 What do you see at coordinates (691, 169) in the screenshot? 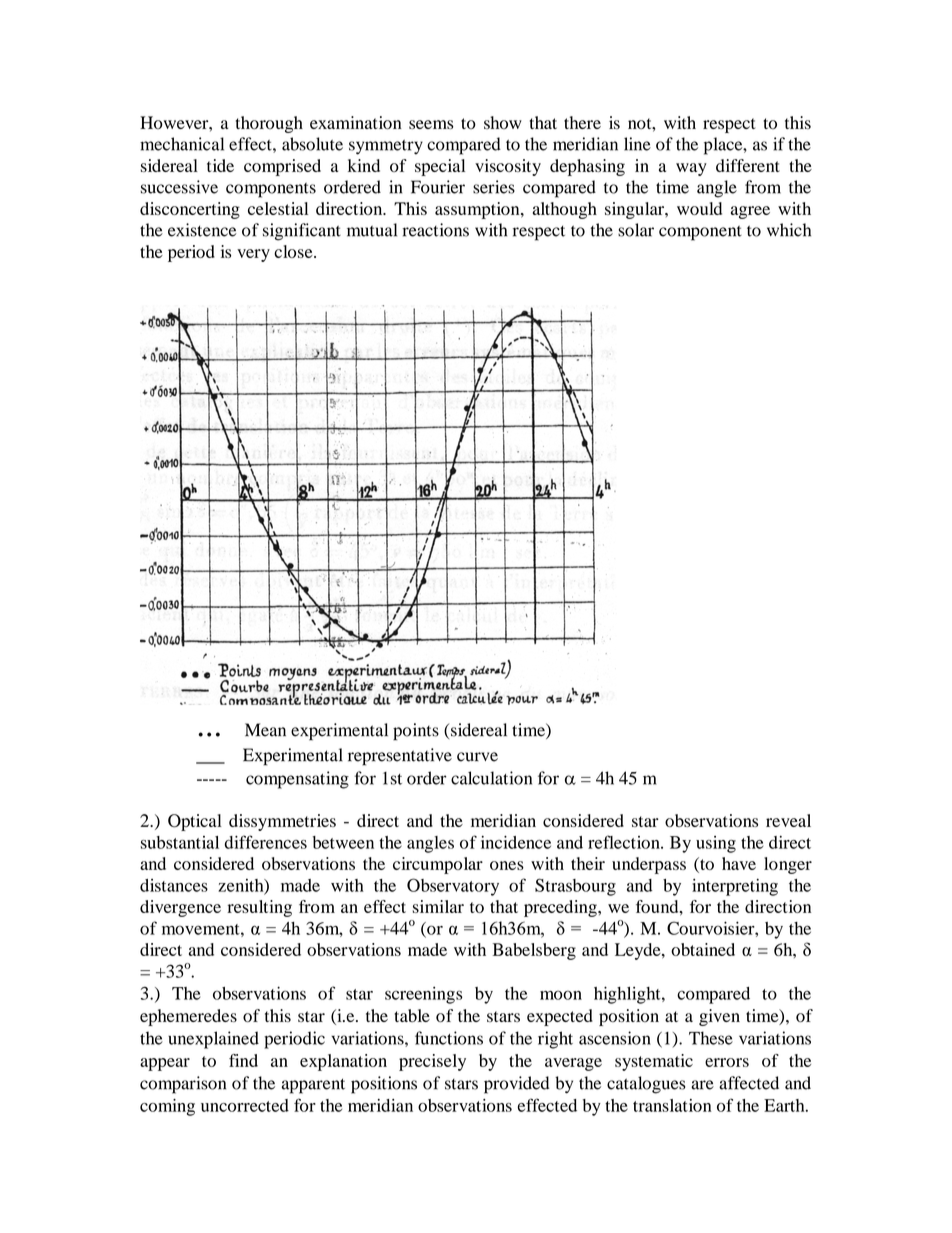
I see `way` at bounding box center [691, 169].
